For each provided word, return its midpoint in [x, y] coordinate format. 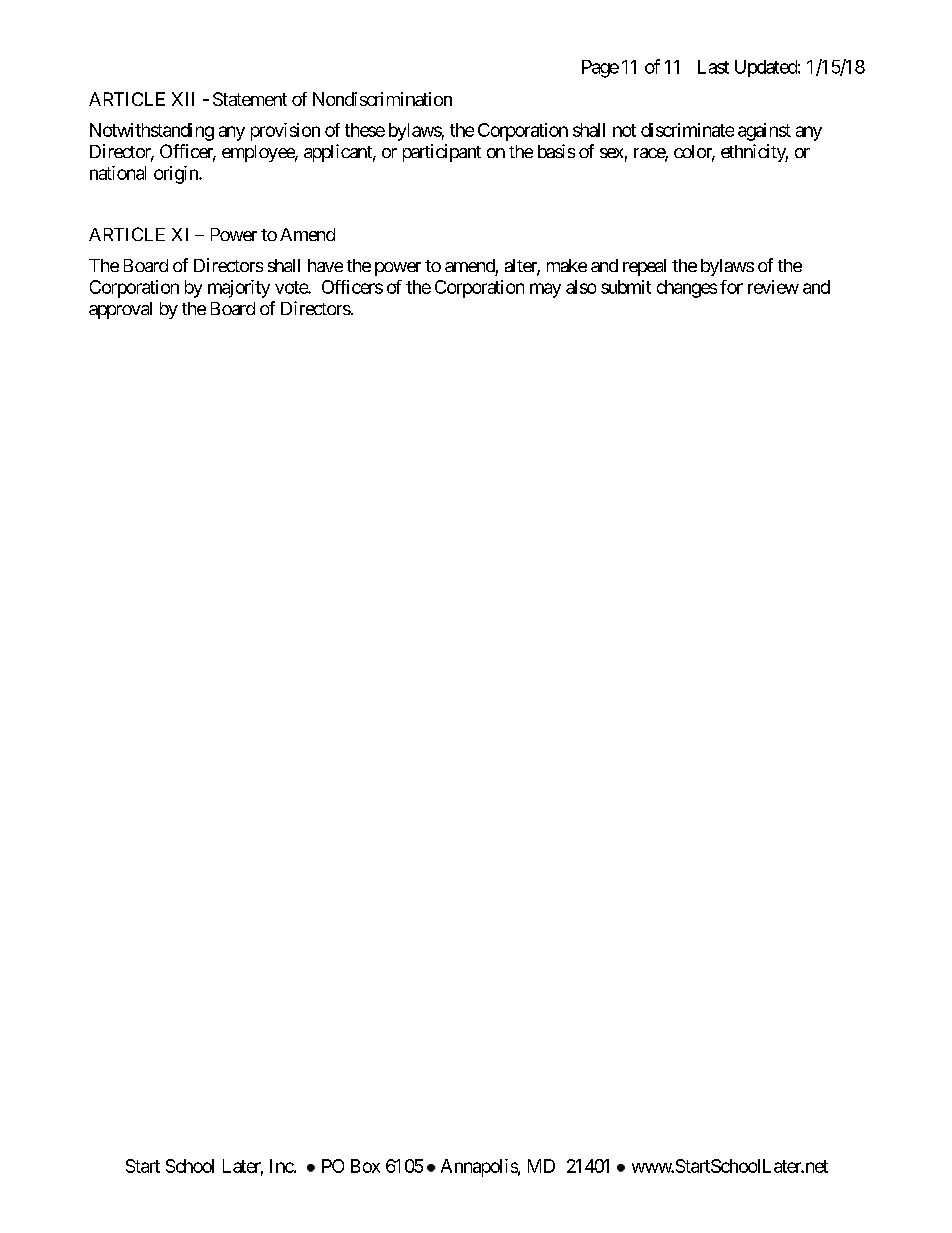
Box [365, 1166]
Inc [282, 1166]
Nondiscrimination [382, 99]
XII [183, 99]
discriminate [687, 130]
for [731, 287]
